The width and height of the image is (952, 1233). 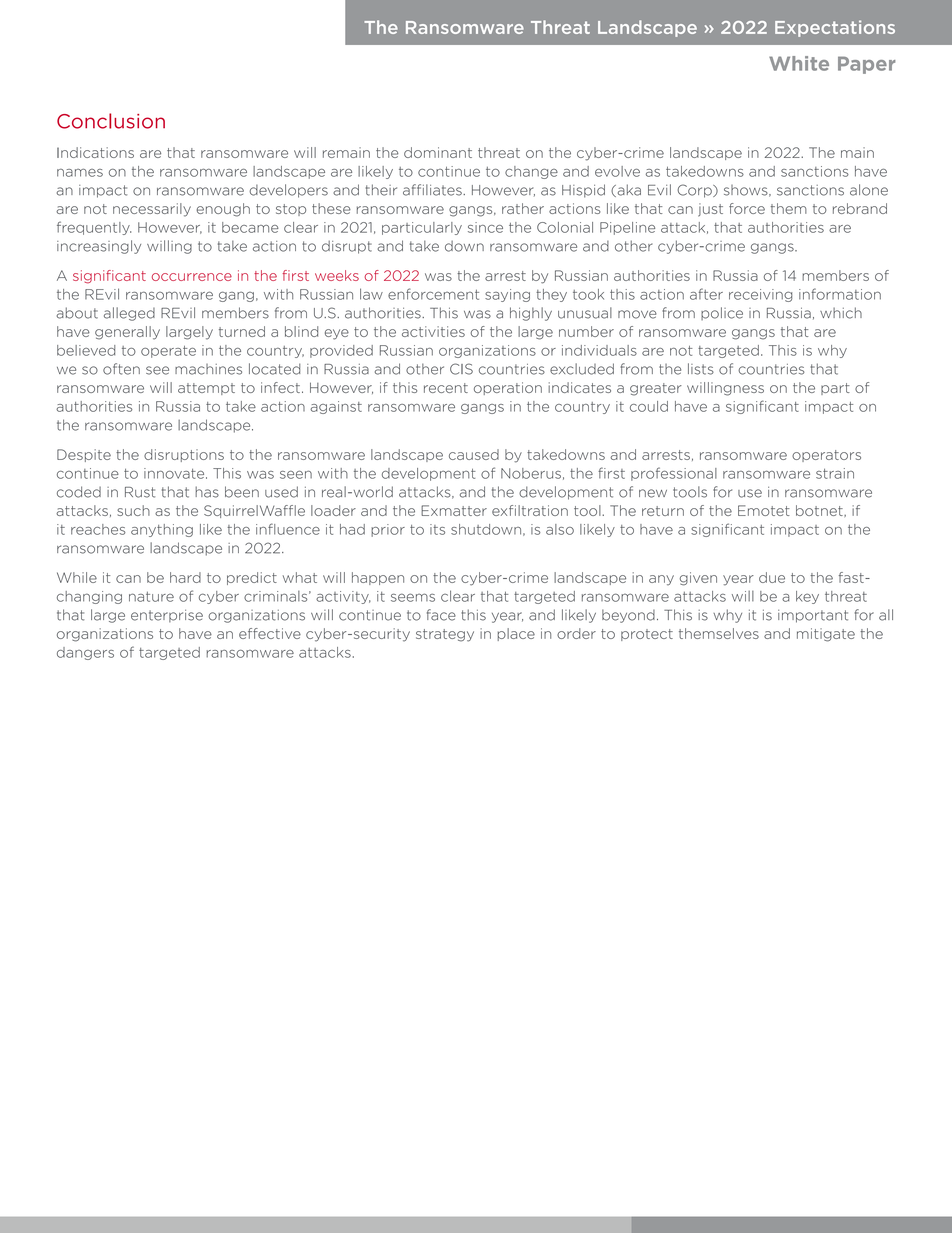 I want to click on White, so click(x=799, y=63).
